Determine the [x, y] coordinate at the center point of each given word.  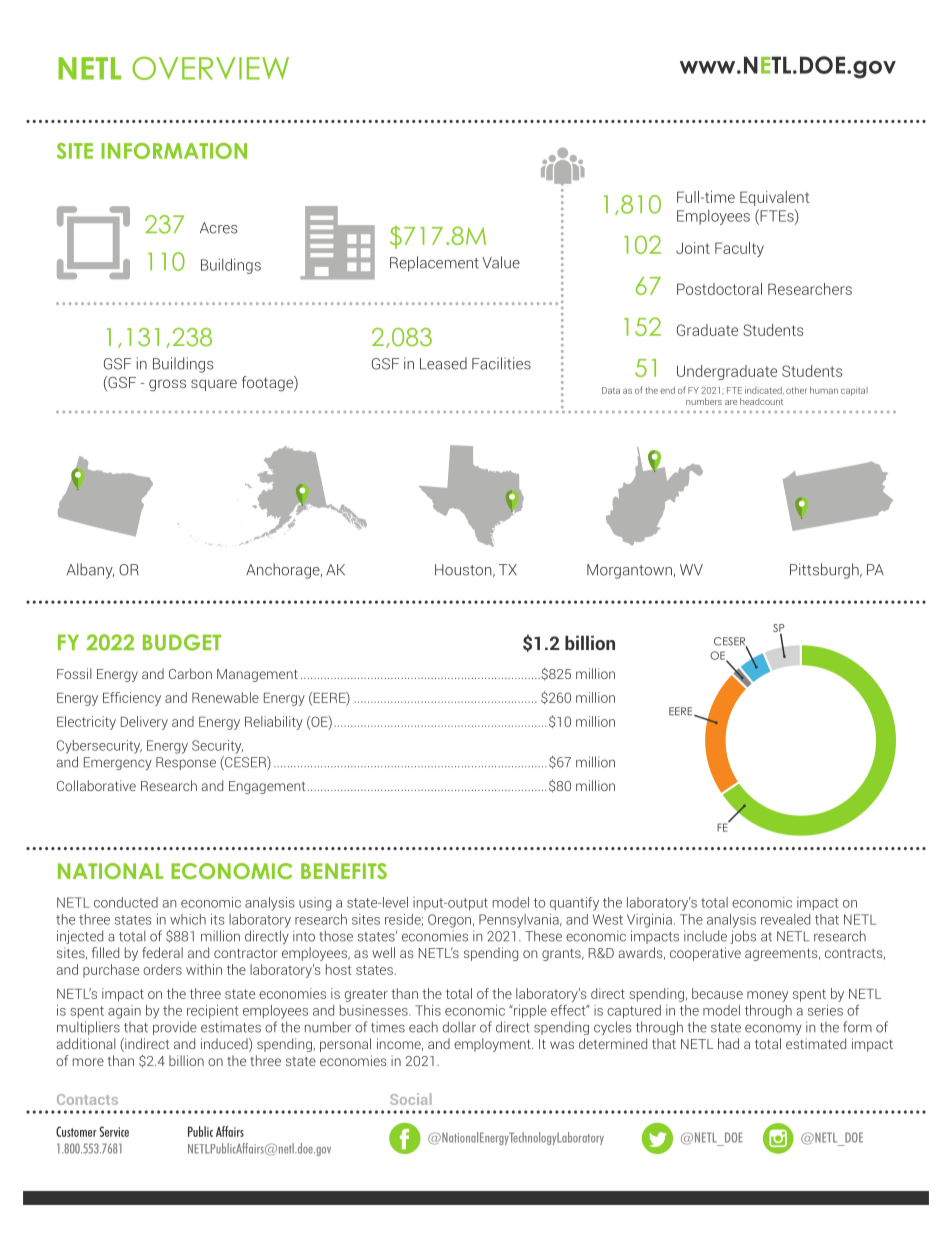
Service [114, 1131]
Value [501, 262]
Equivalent [775, 198]
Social [410, 1099]
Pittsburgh [825, 571]
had [728, 1043]
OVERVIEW [210, 68]
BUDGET [182, 642]
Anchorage [284, 571]
